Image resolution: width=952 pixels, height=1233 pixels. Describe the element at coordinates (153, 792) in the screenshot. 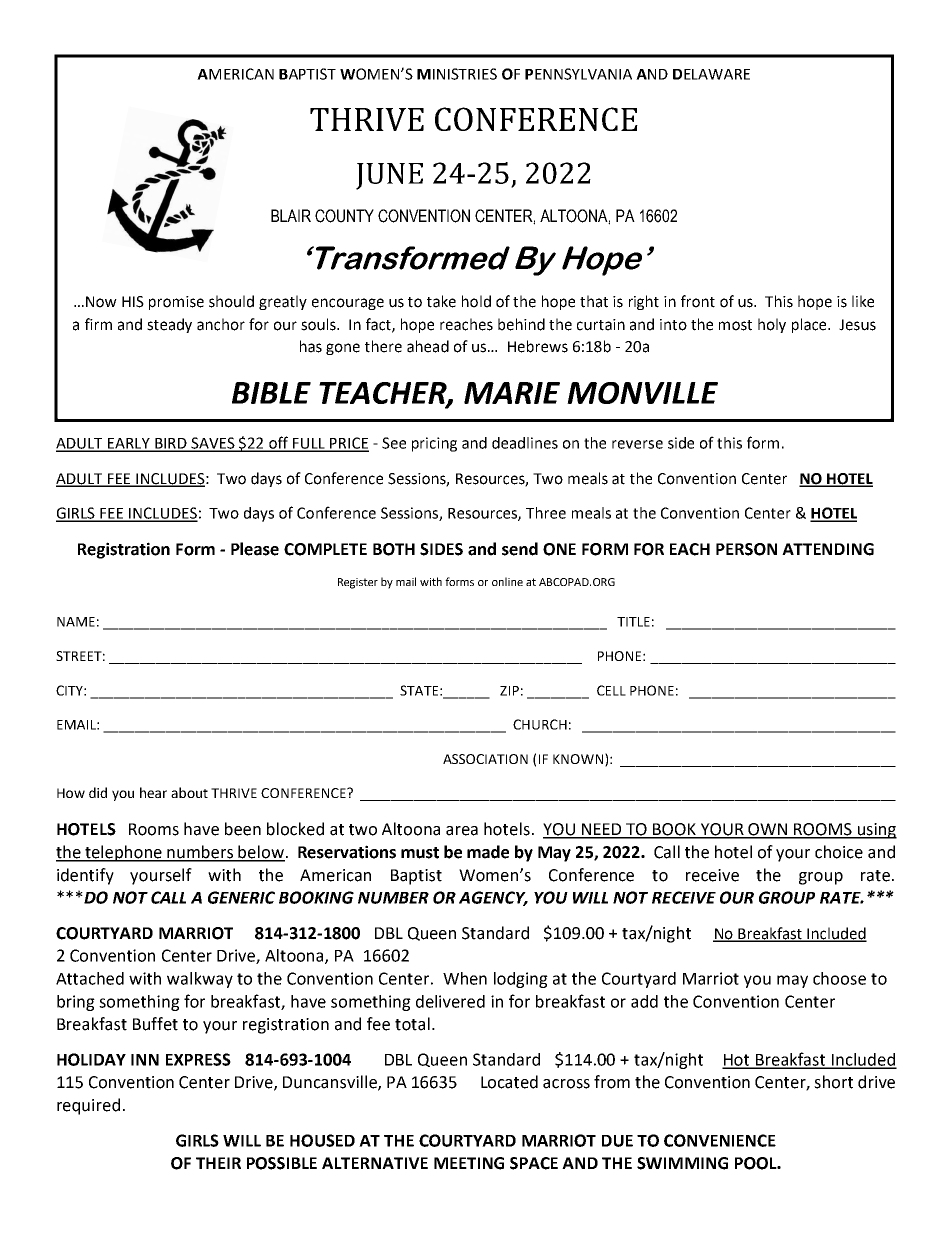

I see `hear` at that location.
